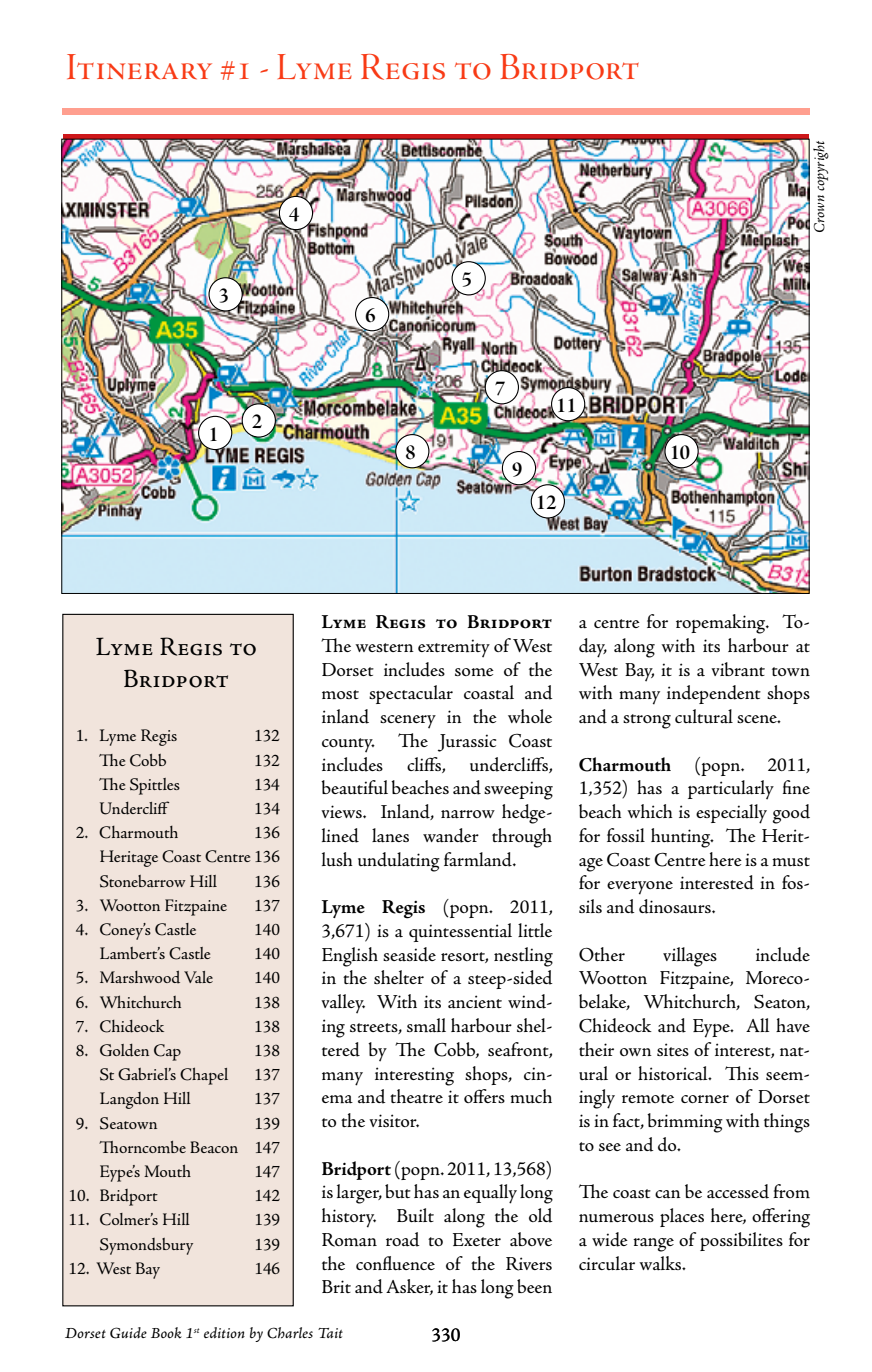  I want to click on Exeter, so click(477, 1239).
